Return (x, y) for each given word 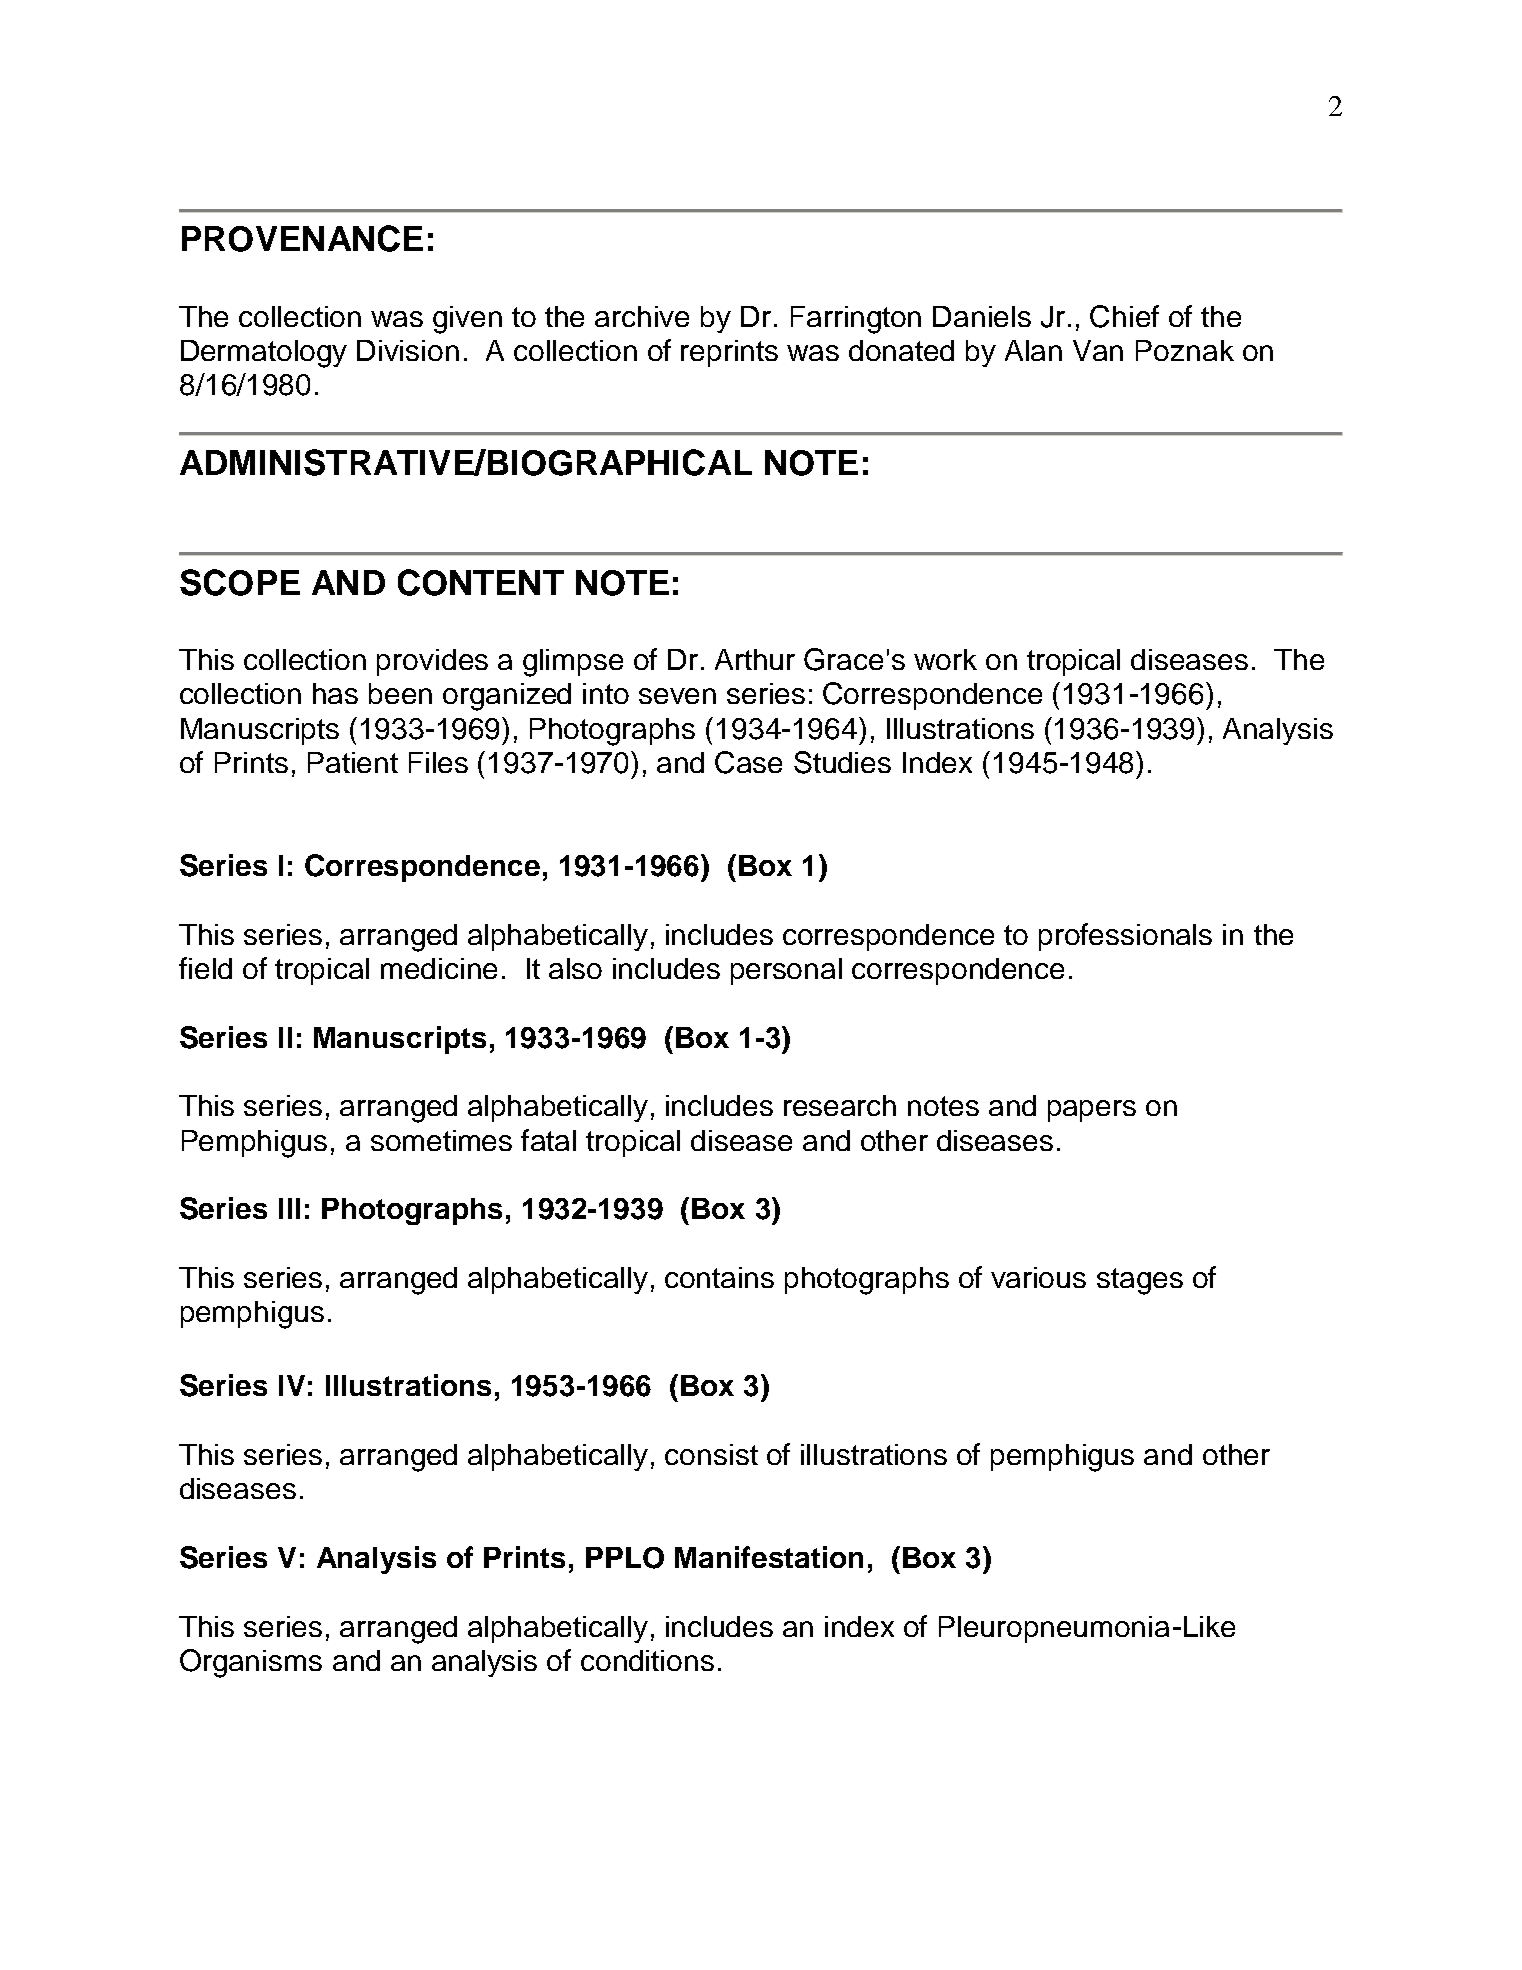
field (205, 968)
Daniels (982, 316)
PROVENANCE (302, 238)
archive (642, 316)
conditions (647, 1660)
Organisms (251, 1663)
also (575, 968)
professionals (1125, 937)
